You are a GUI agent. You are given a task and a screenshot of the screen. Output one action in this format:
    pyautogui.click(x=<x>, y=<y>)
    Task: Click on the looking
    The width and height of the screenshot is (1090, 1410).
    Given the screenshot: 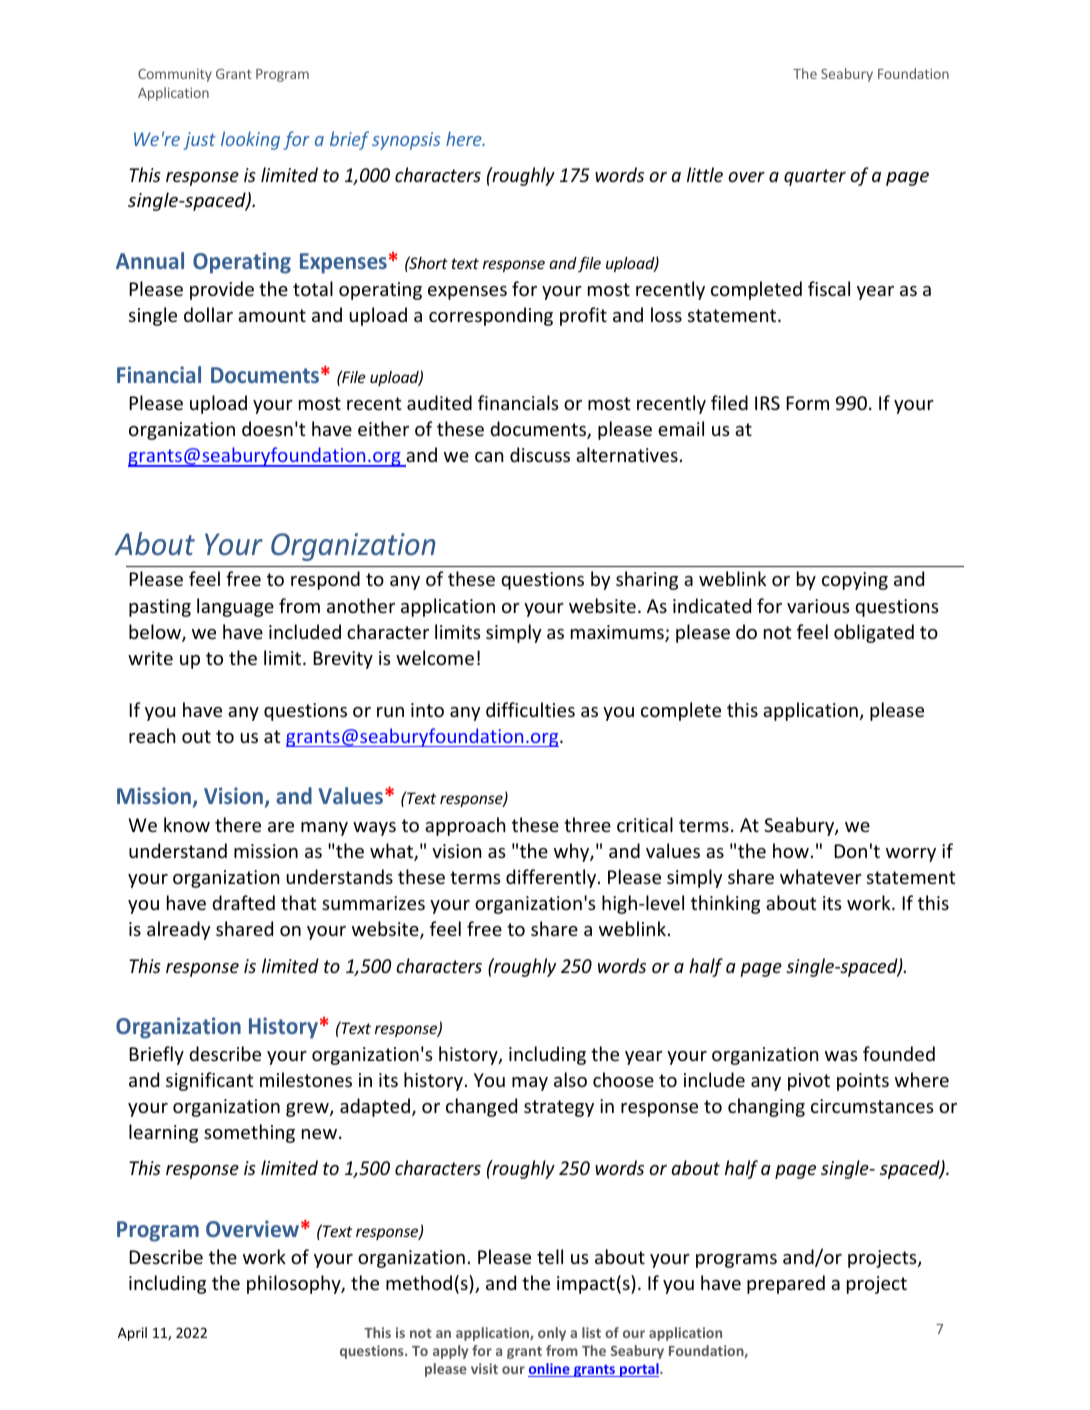 What is the action you would take?
    pyautogui.click(x=250, y=140)
